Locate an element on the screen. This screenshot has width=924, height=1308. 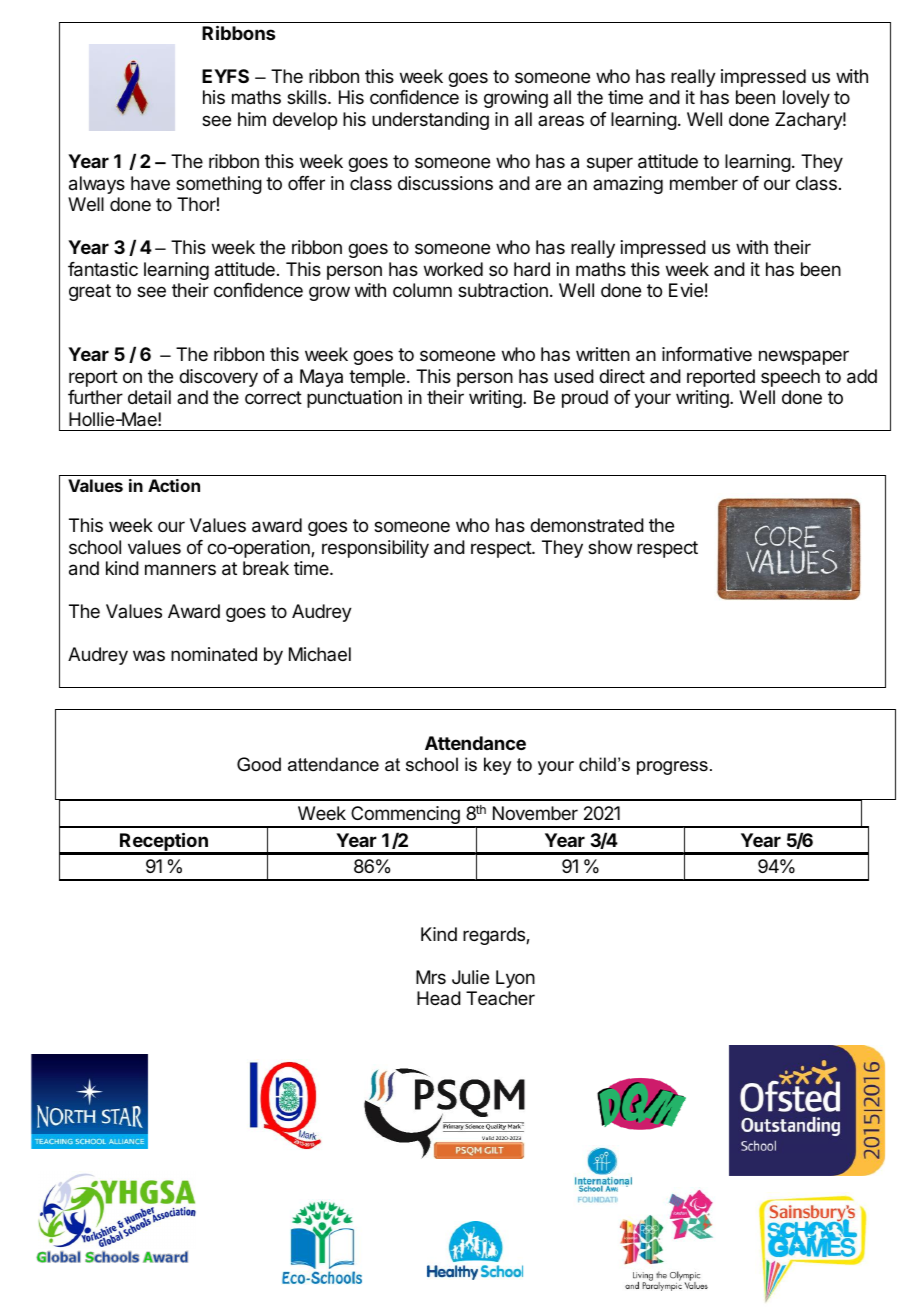
show is located at coordinates (610, 547).
